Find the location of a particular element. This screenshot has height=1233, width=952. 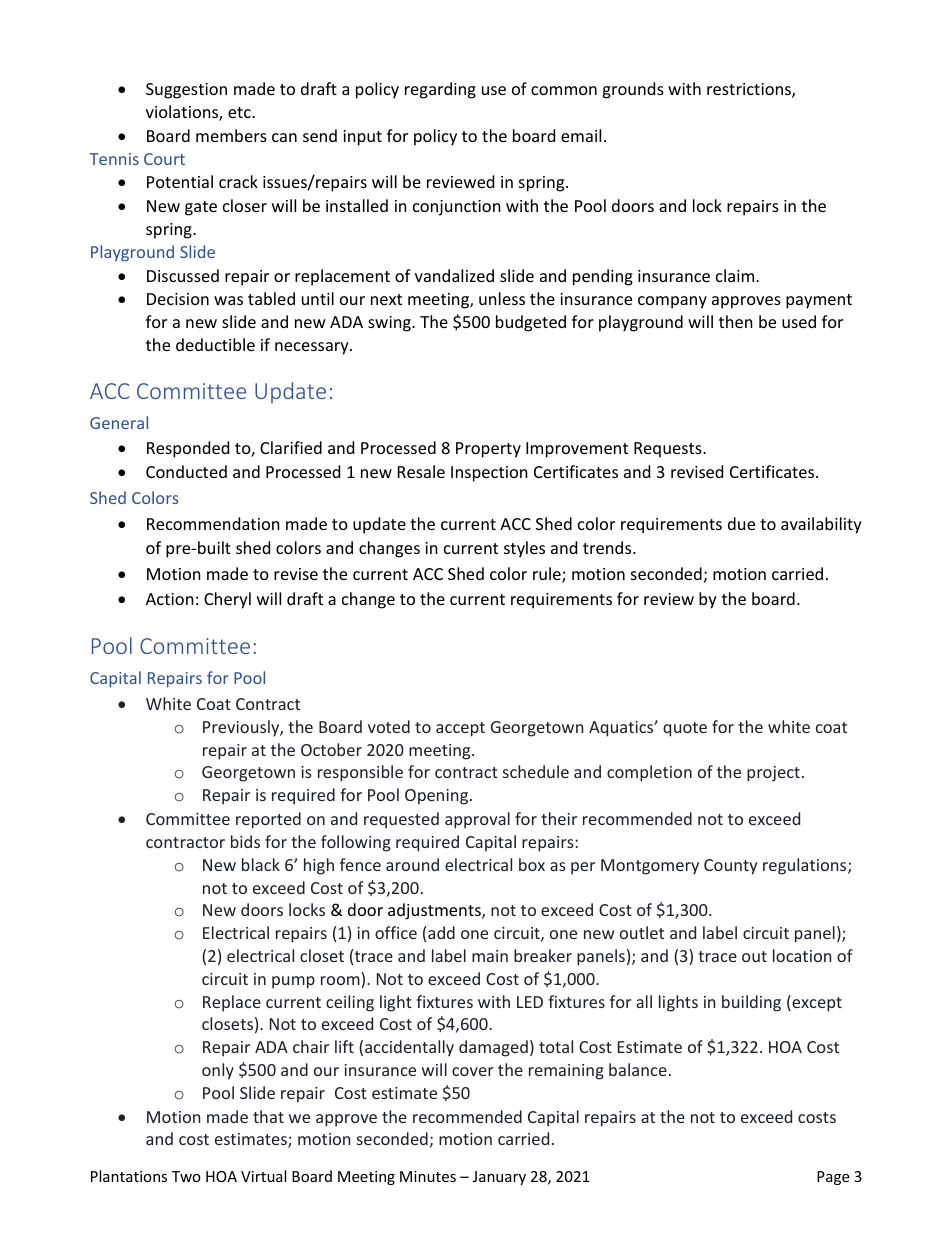

restrictions is located at coordinates (750, 90).
